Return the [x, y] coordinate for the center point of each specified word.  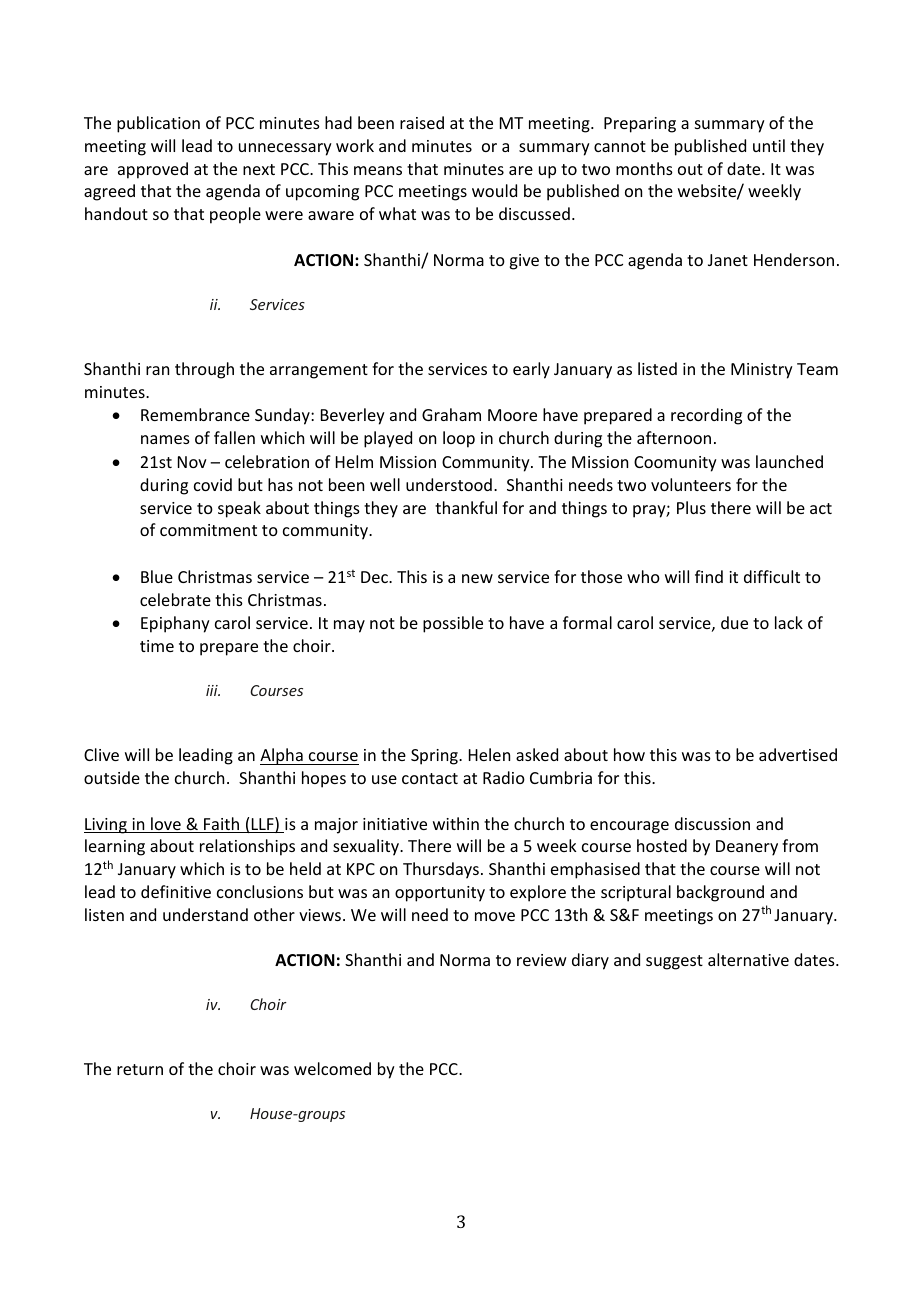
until [769, 145]
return [140, 1069]
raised [422, 122]
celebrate [175, 599]
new [477, 578]
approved [153, 170]
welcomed [332, 1068]
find [709, 576]
